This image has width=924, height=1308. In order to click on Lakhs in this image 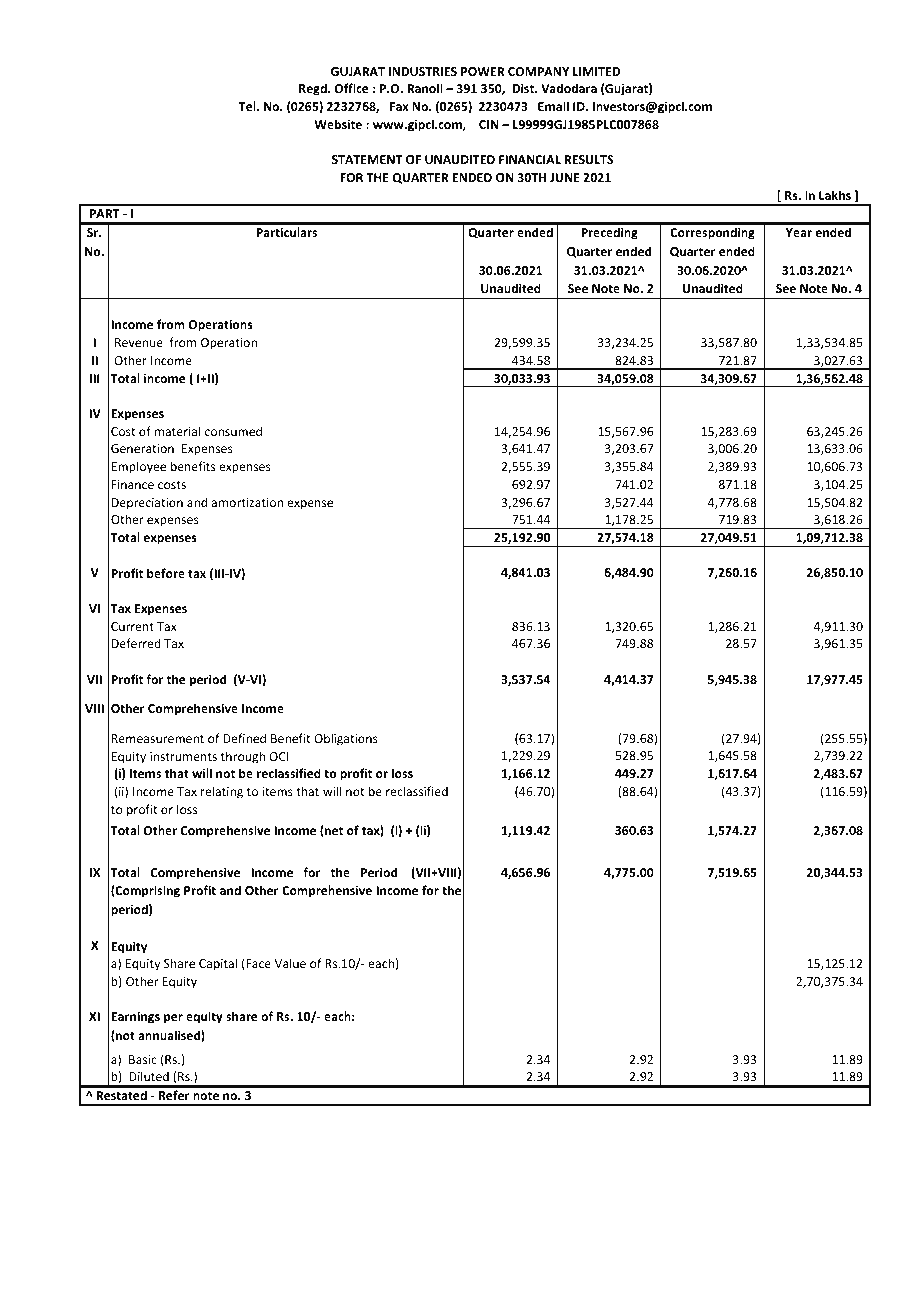, I will do `click(835, 195)`.
